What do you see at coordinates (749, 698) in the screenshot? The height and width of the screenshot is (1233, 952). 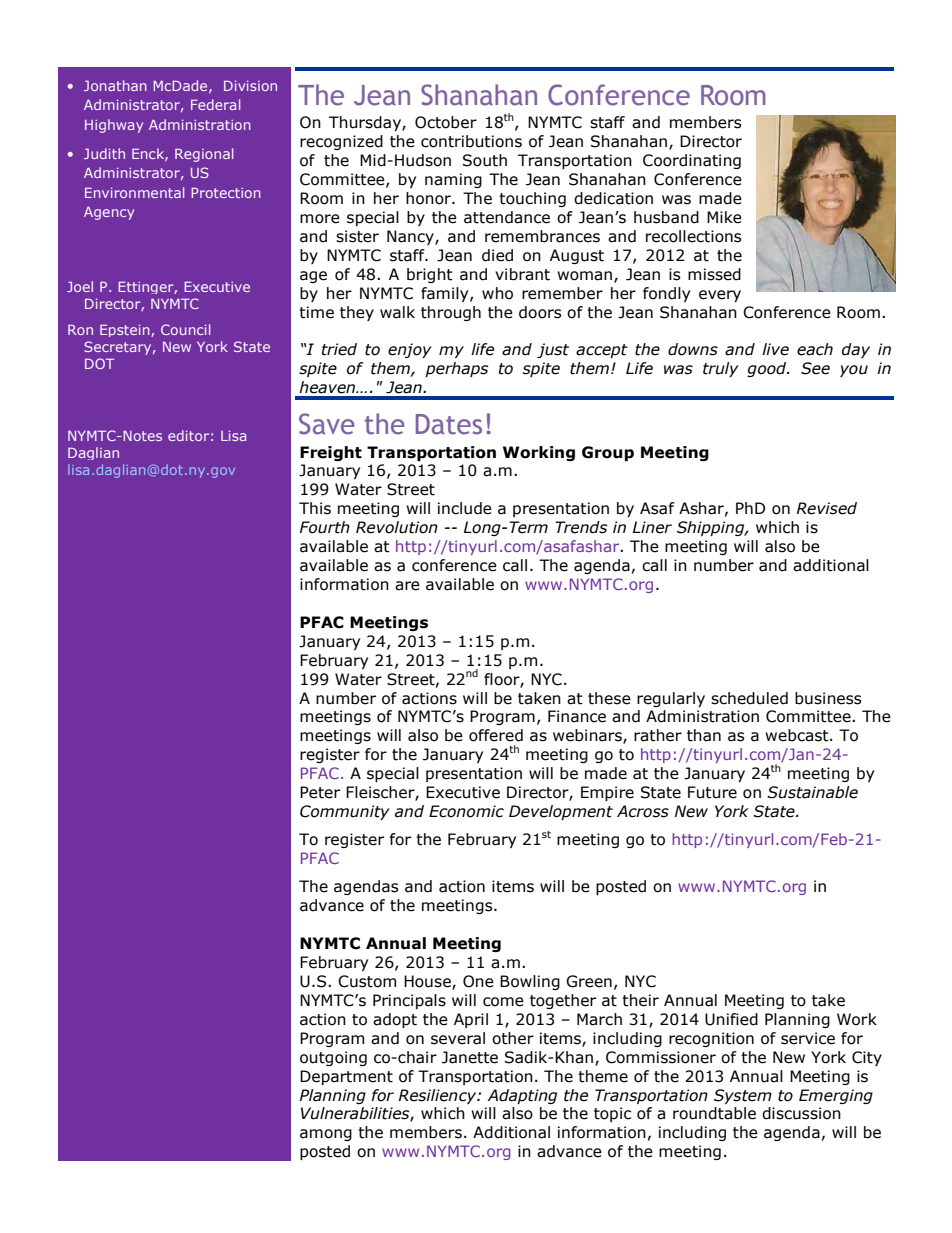 I see `scheduled` at bounding box center [749, 698].
